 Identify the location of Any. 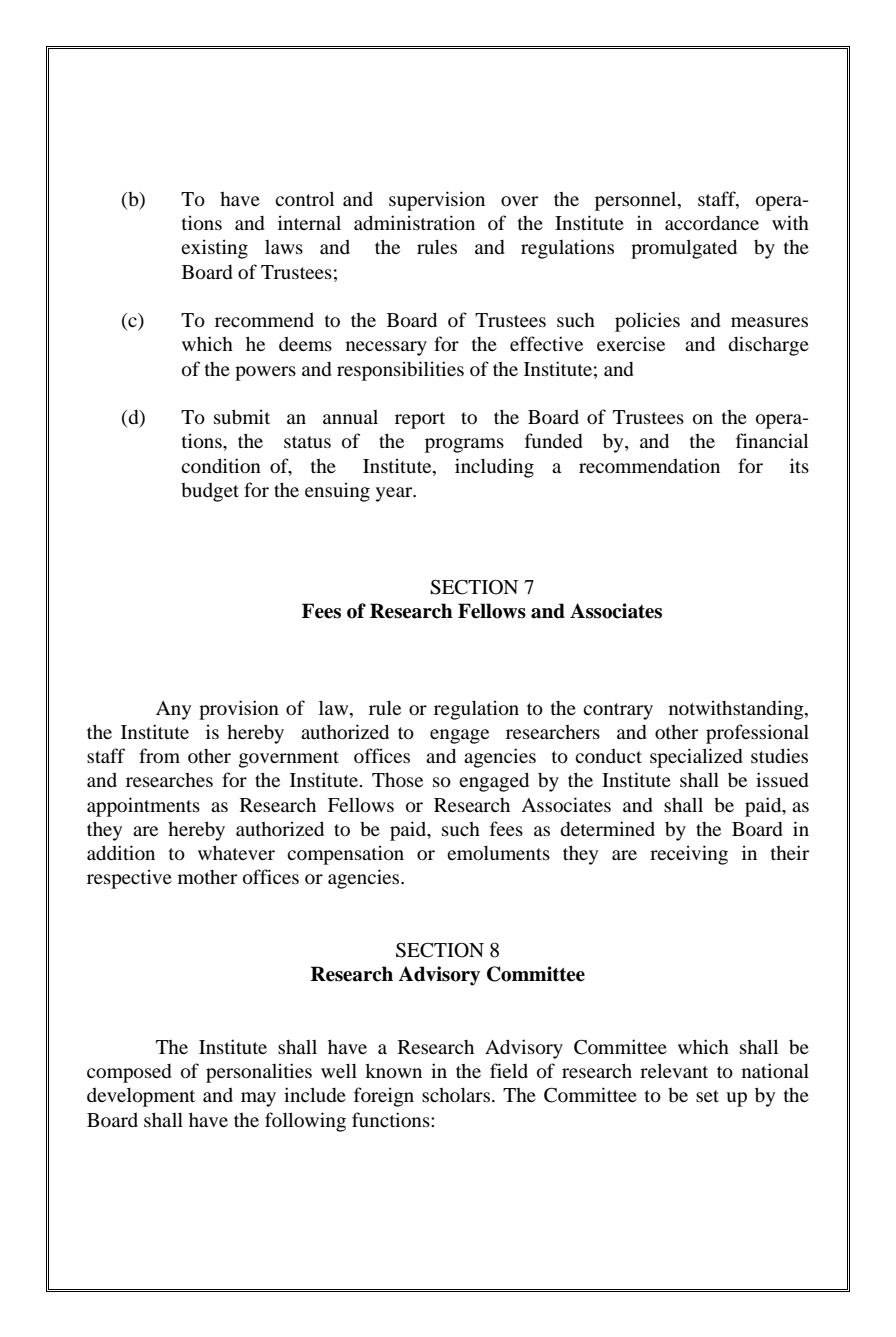
(173, 710).
